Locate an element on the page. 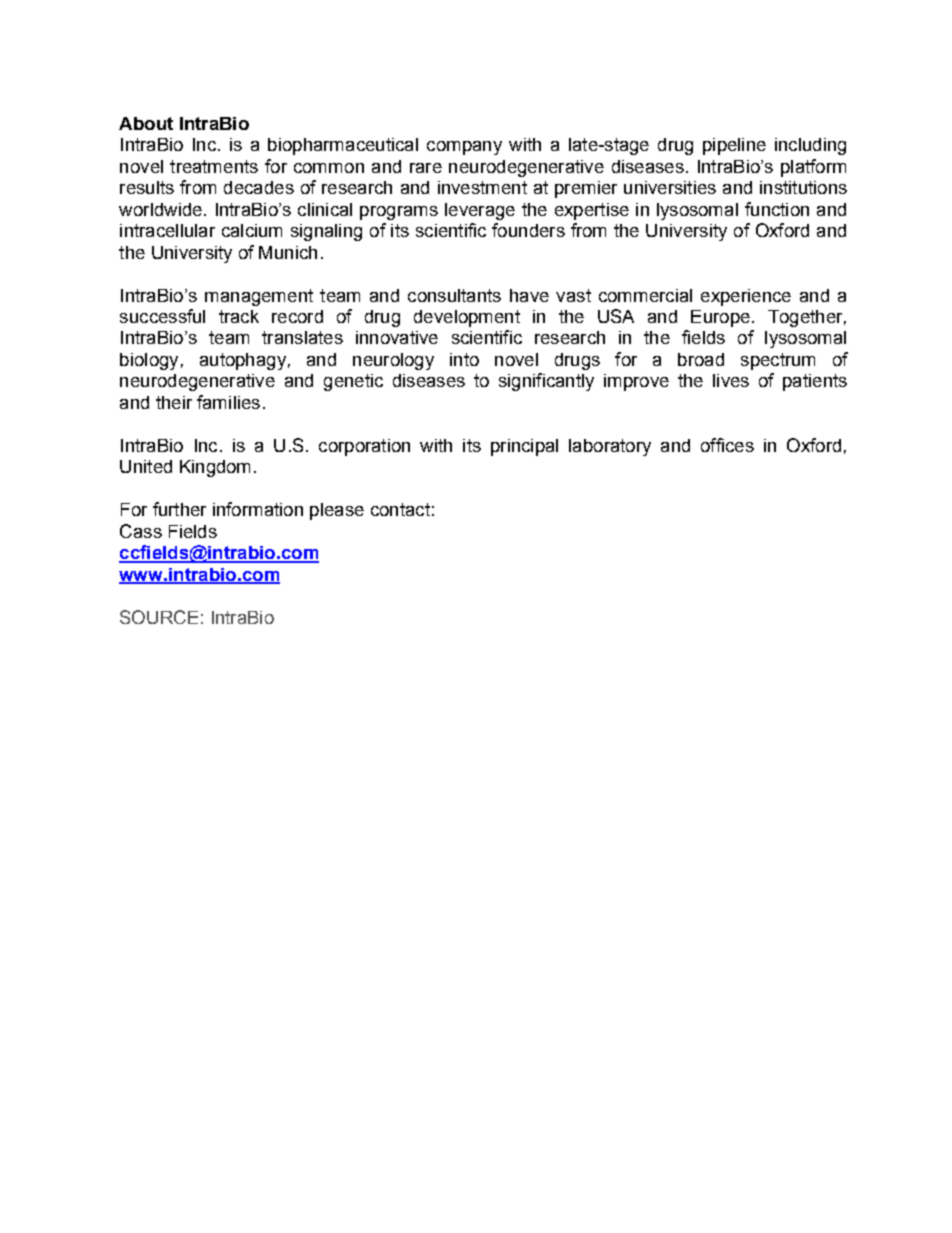  company is located at coordinates (464, 148).
